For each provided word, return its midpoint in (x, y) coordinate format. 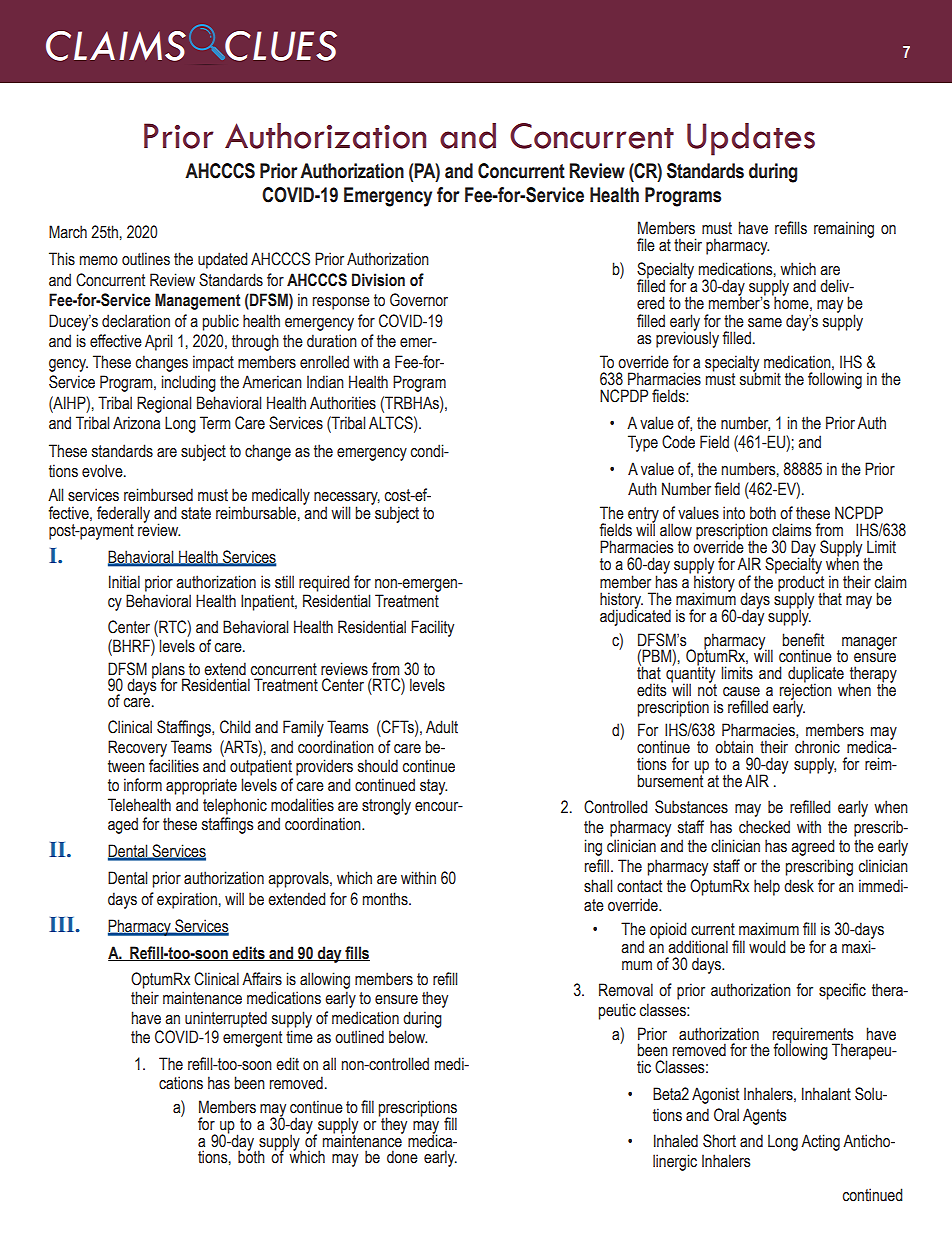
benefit (803, 640)
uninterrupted (226, 1019)
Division (378, 280)
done (402, 1157)
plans (169, 671)
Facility (432, 628)
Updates (751, 139)
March (68, 232)
